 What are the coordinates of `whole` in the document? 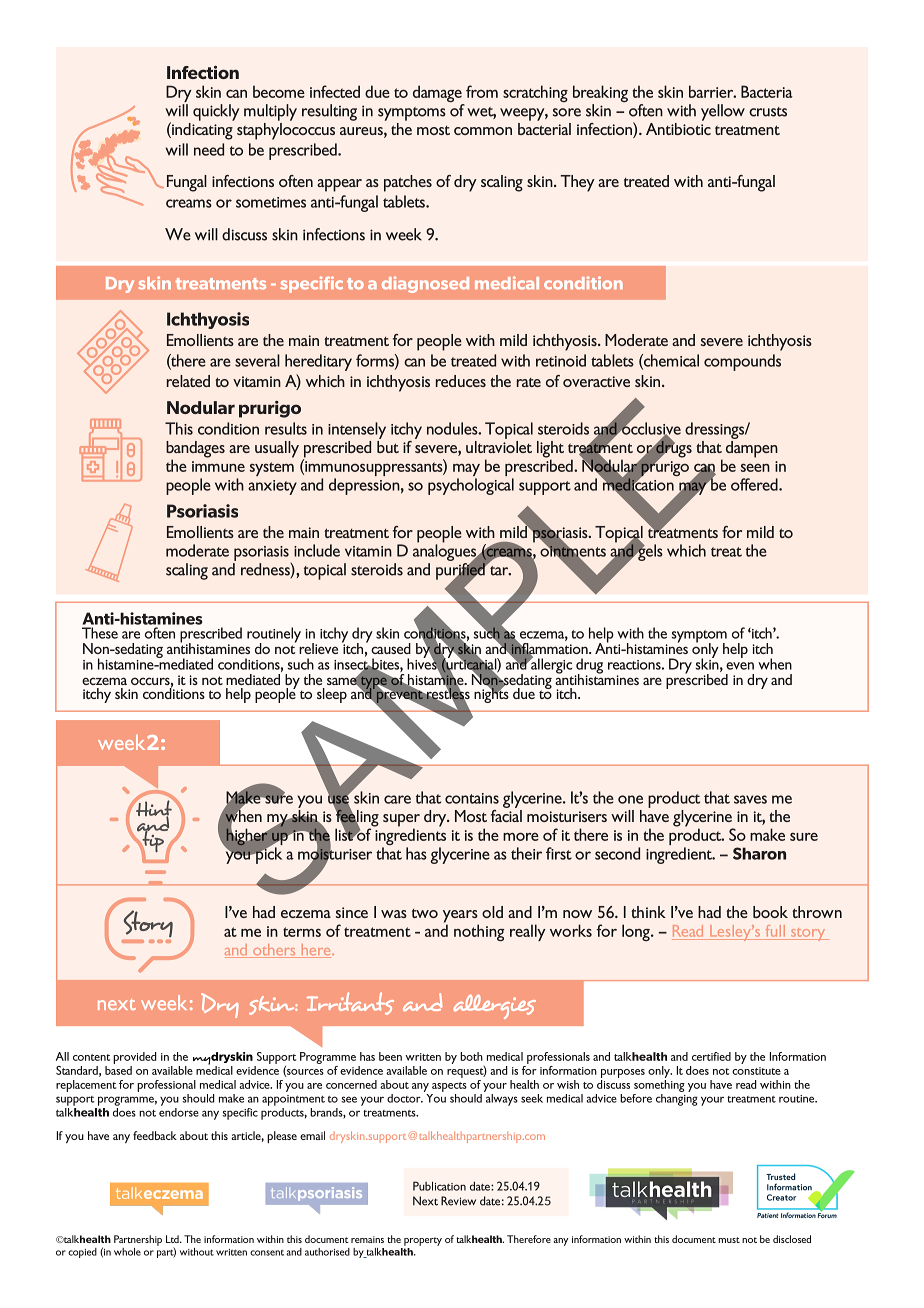 It's located at (127, 1252).
